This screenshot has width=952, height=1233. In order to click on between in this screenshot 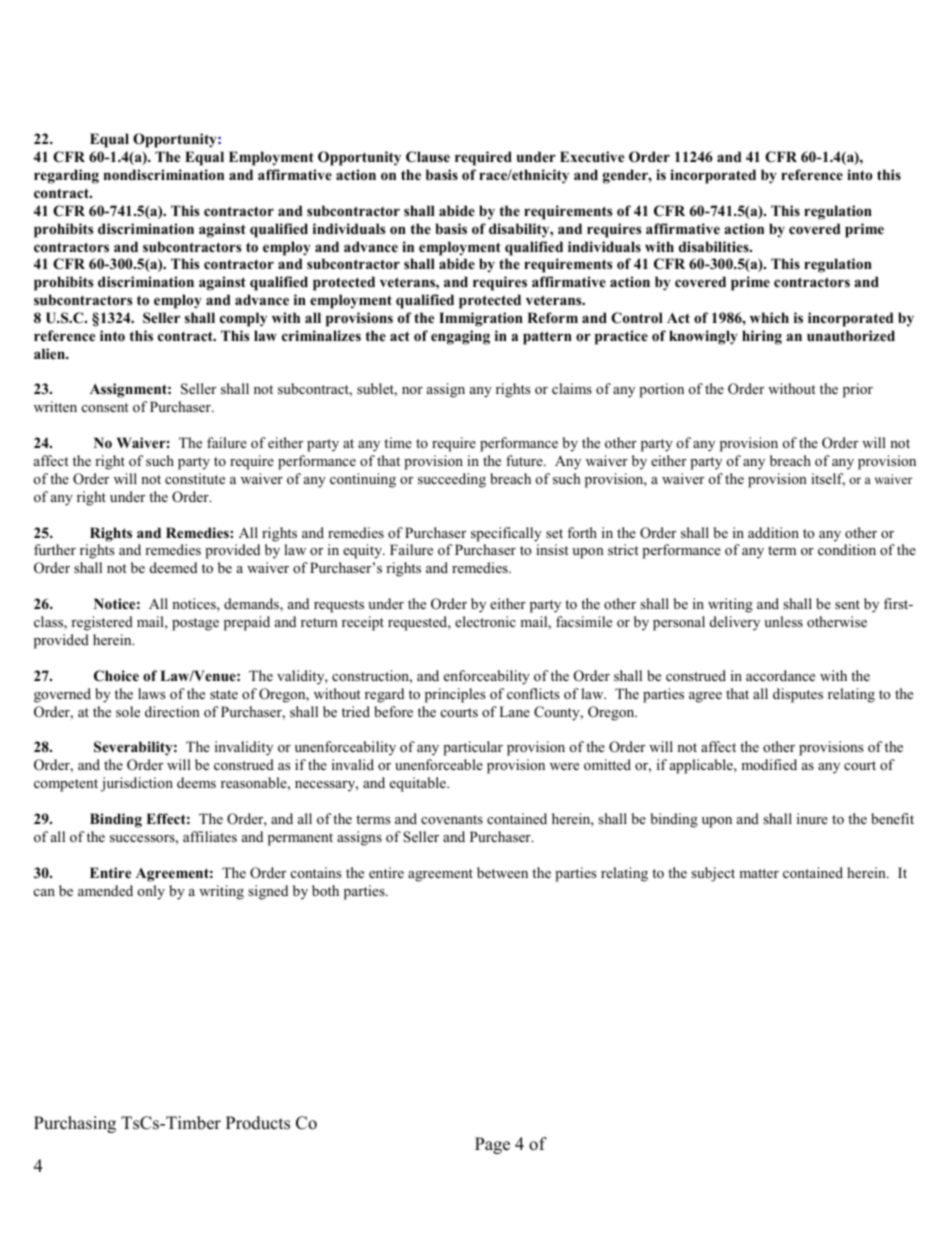, I will do `click(502, 872)`.
